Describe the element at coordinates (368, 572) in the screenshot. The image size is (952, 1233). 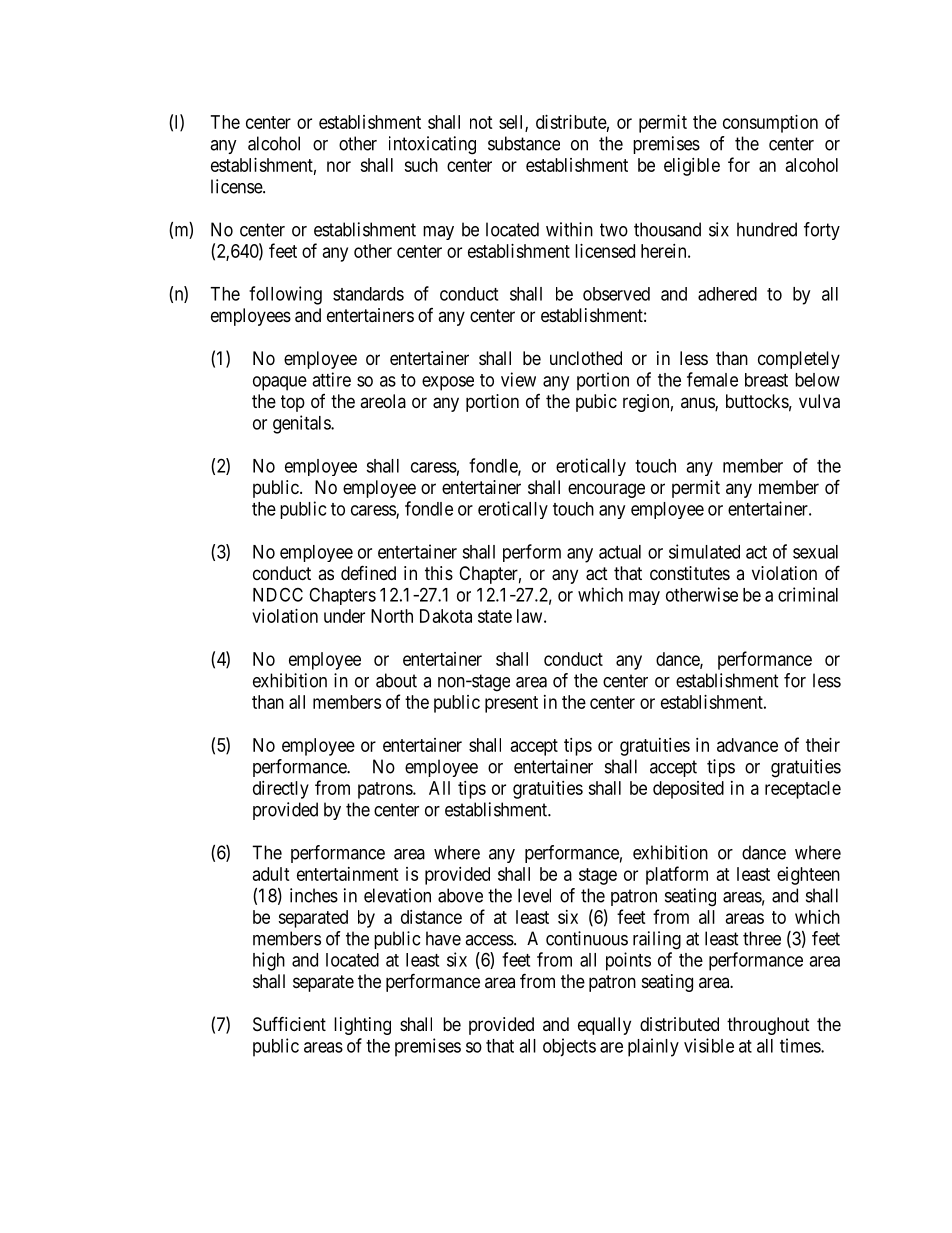
I see `defined` at that location.
